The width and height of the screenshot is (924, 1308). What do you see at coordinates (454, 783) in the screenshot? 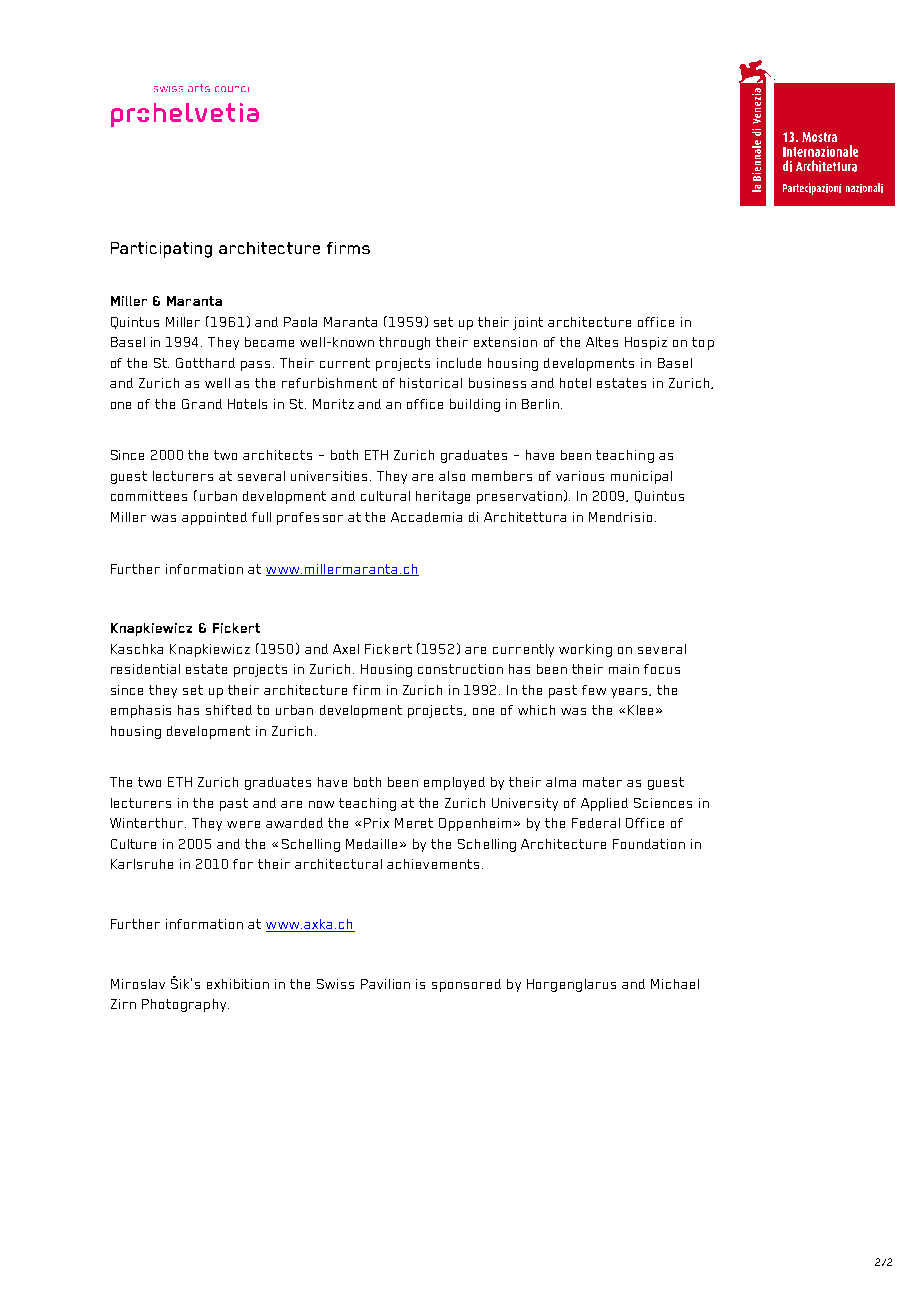
I see `employed` at bounding box center [454, 783].
